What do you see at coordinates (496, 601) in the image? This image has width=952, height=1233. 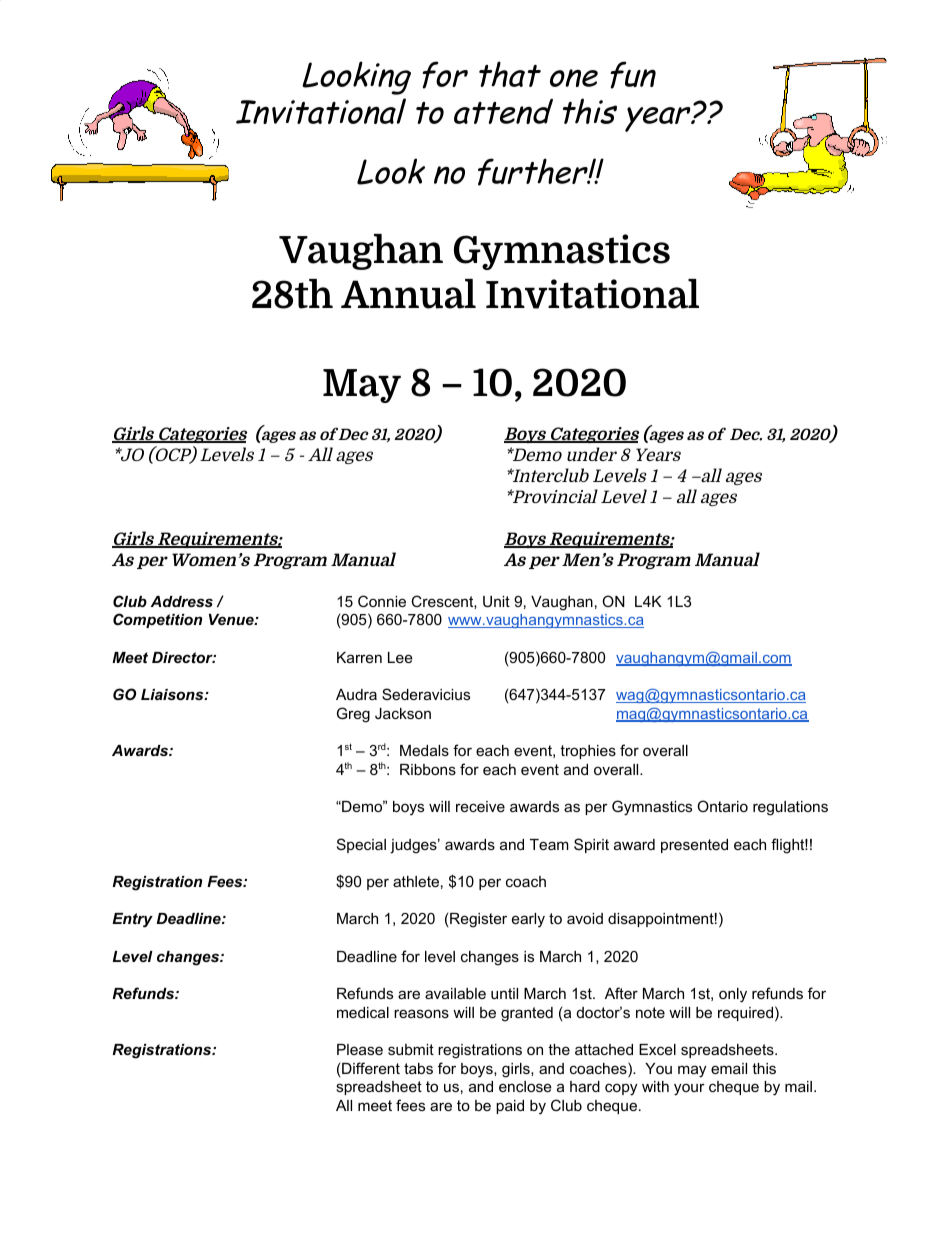 I see `Unit` at bounding box center [496, 601].
